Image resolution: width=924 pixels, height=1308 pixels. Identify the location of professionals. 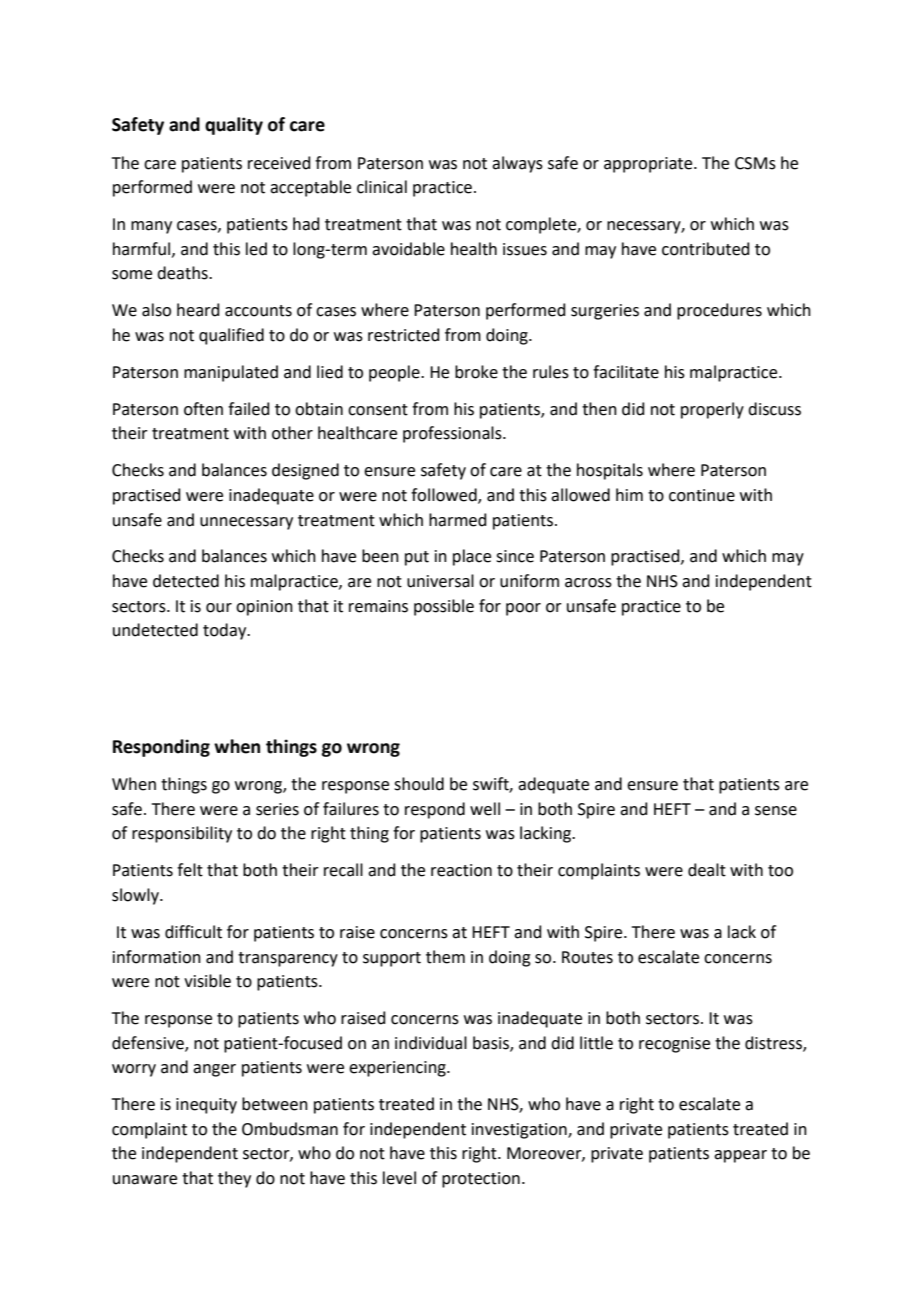
(453, 434).
